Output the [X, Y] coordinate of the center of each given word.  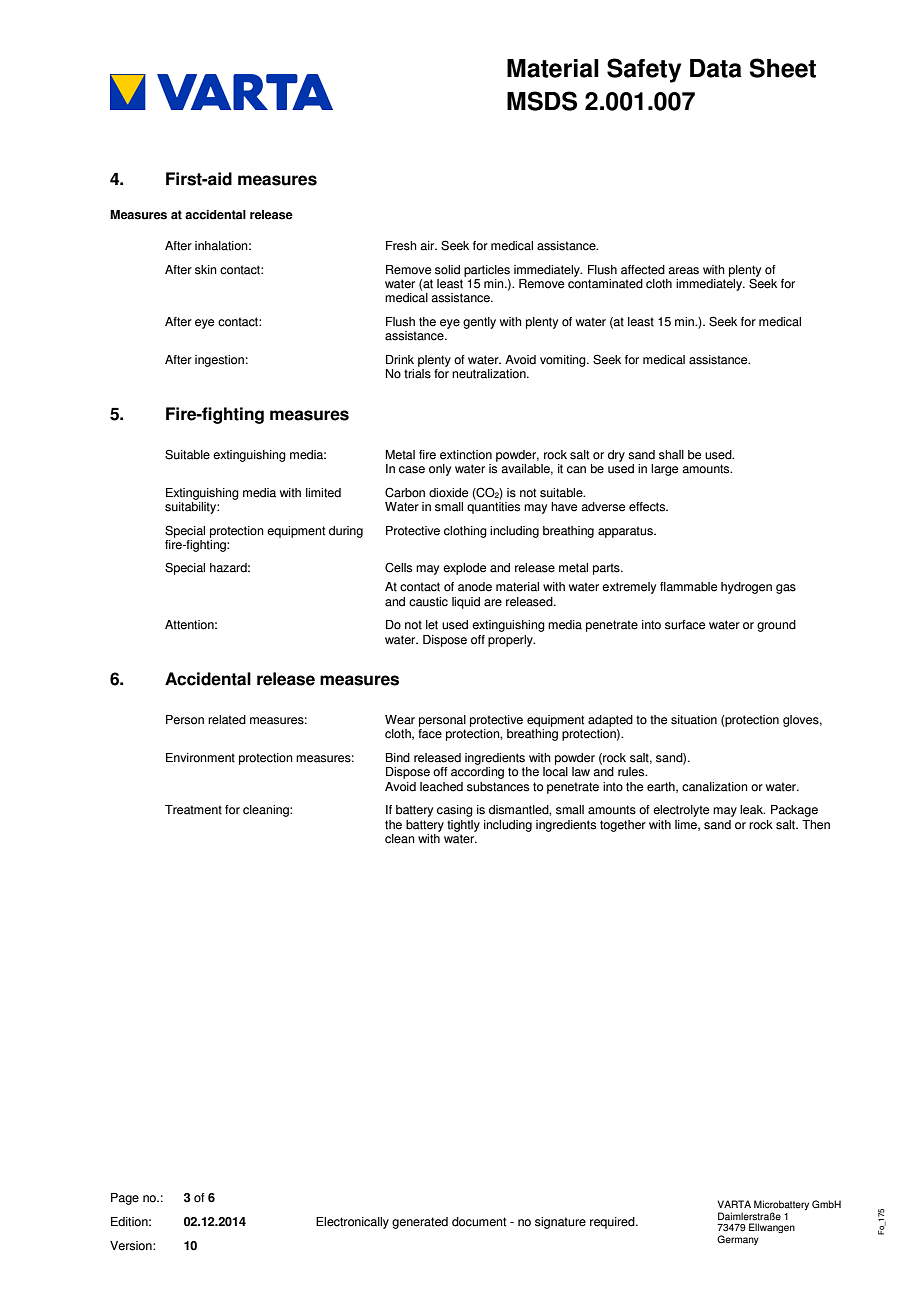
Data [716, 68]
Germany [738, 1240]
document [479, 1222]
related [227, 720]
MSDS [542, 101]
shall [671, 455]
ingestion [219, 361]
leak [752, 810]
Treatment [193, 810]
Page [125, 1199]
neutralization [490, 374]
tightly [463, 826]
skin [206, 270]
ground [776, 626]
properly [511, 641]
